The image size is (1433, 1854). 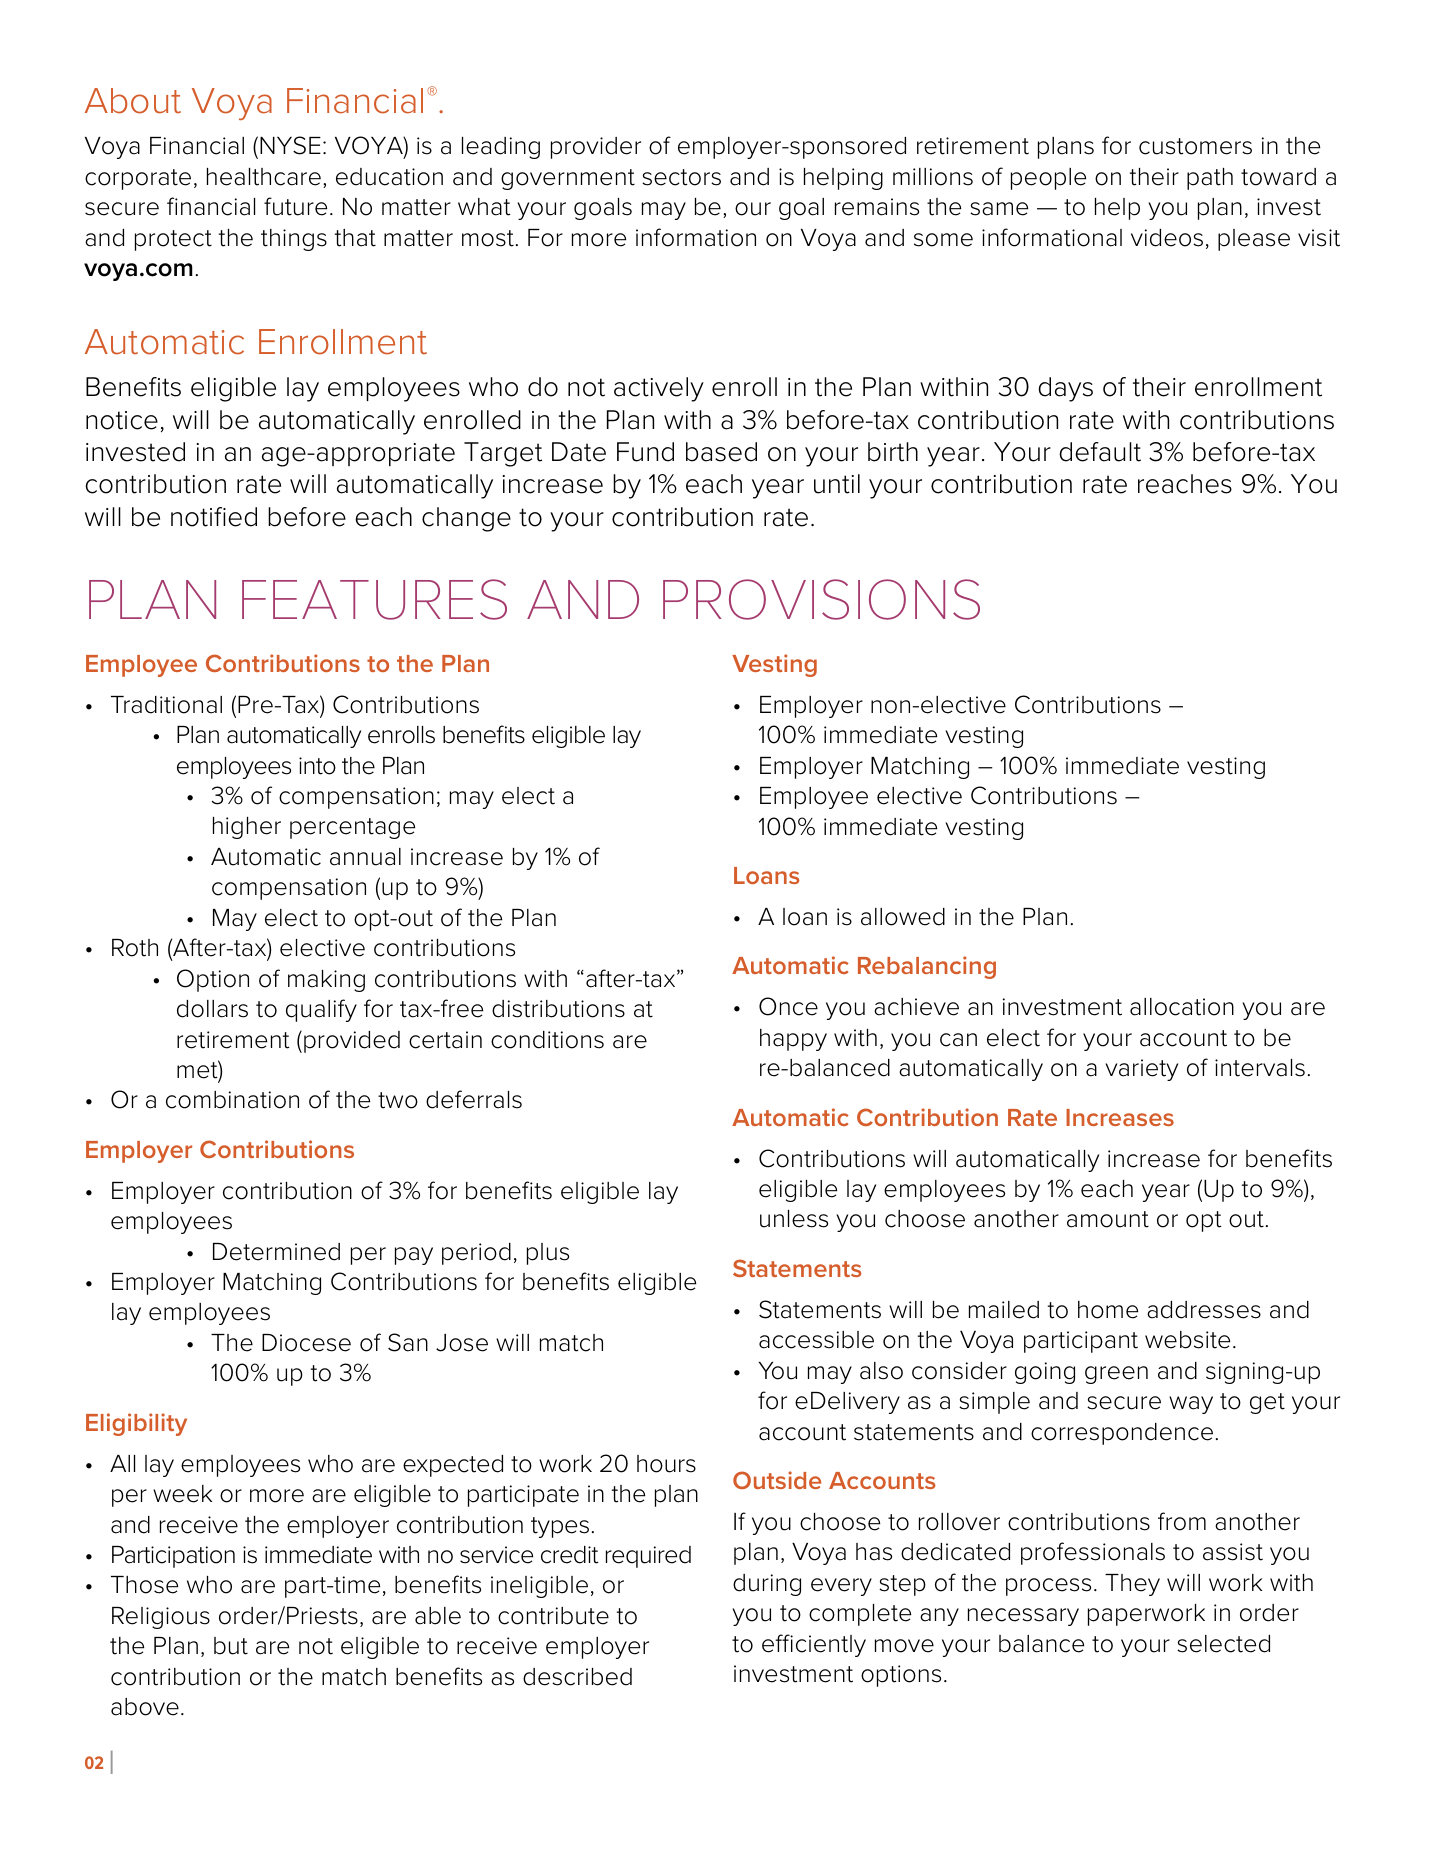 What do you see at coordinates (161, 1618) in the image?
I see `Religious` at bounding box center [161, 1618].
